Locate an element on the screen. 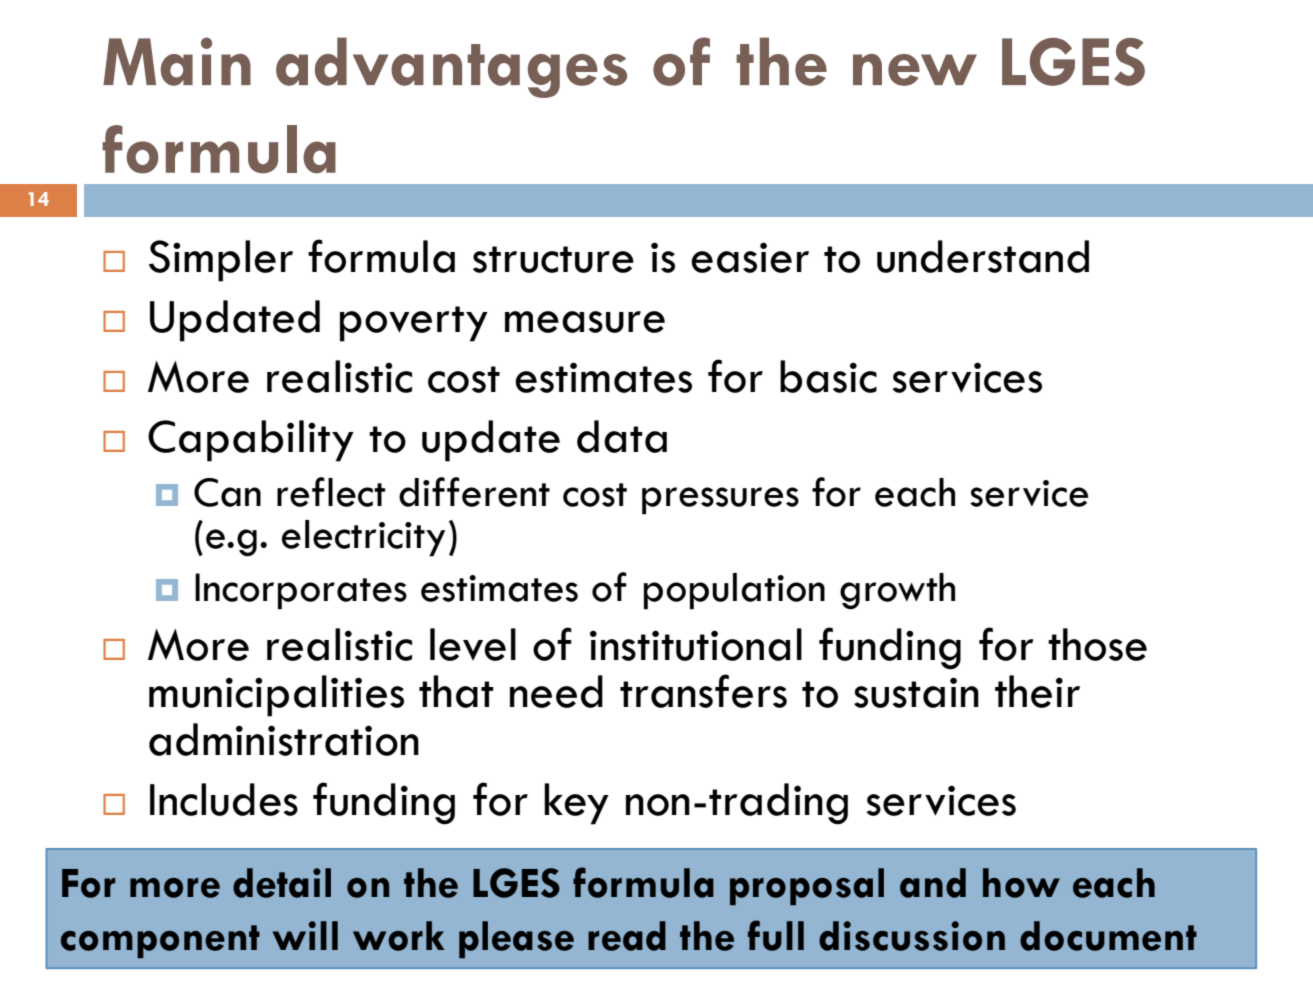 The image size is (1313, 985). new is located at coordinates (915, 70).
